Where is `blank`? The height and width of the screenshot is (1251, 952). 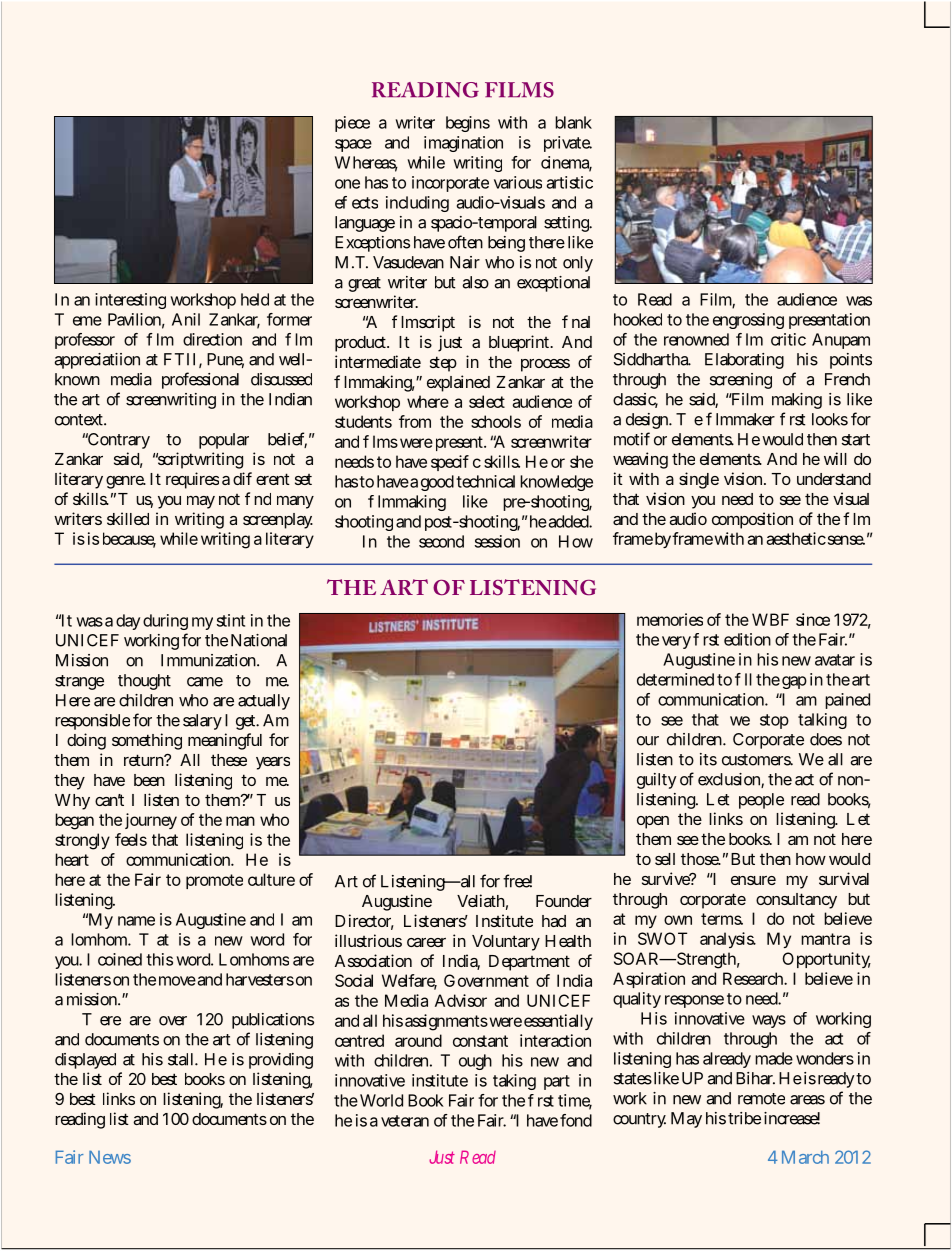
blank is located at coordinates (573, 122).
